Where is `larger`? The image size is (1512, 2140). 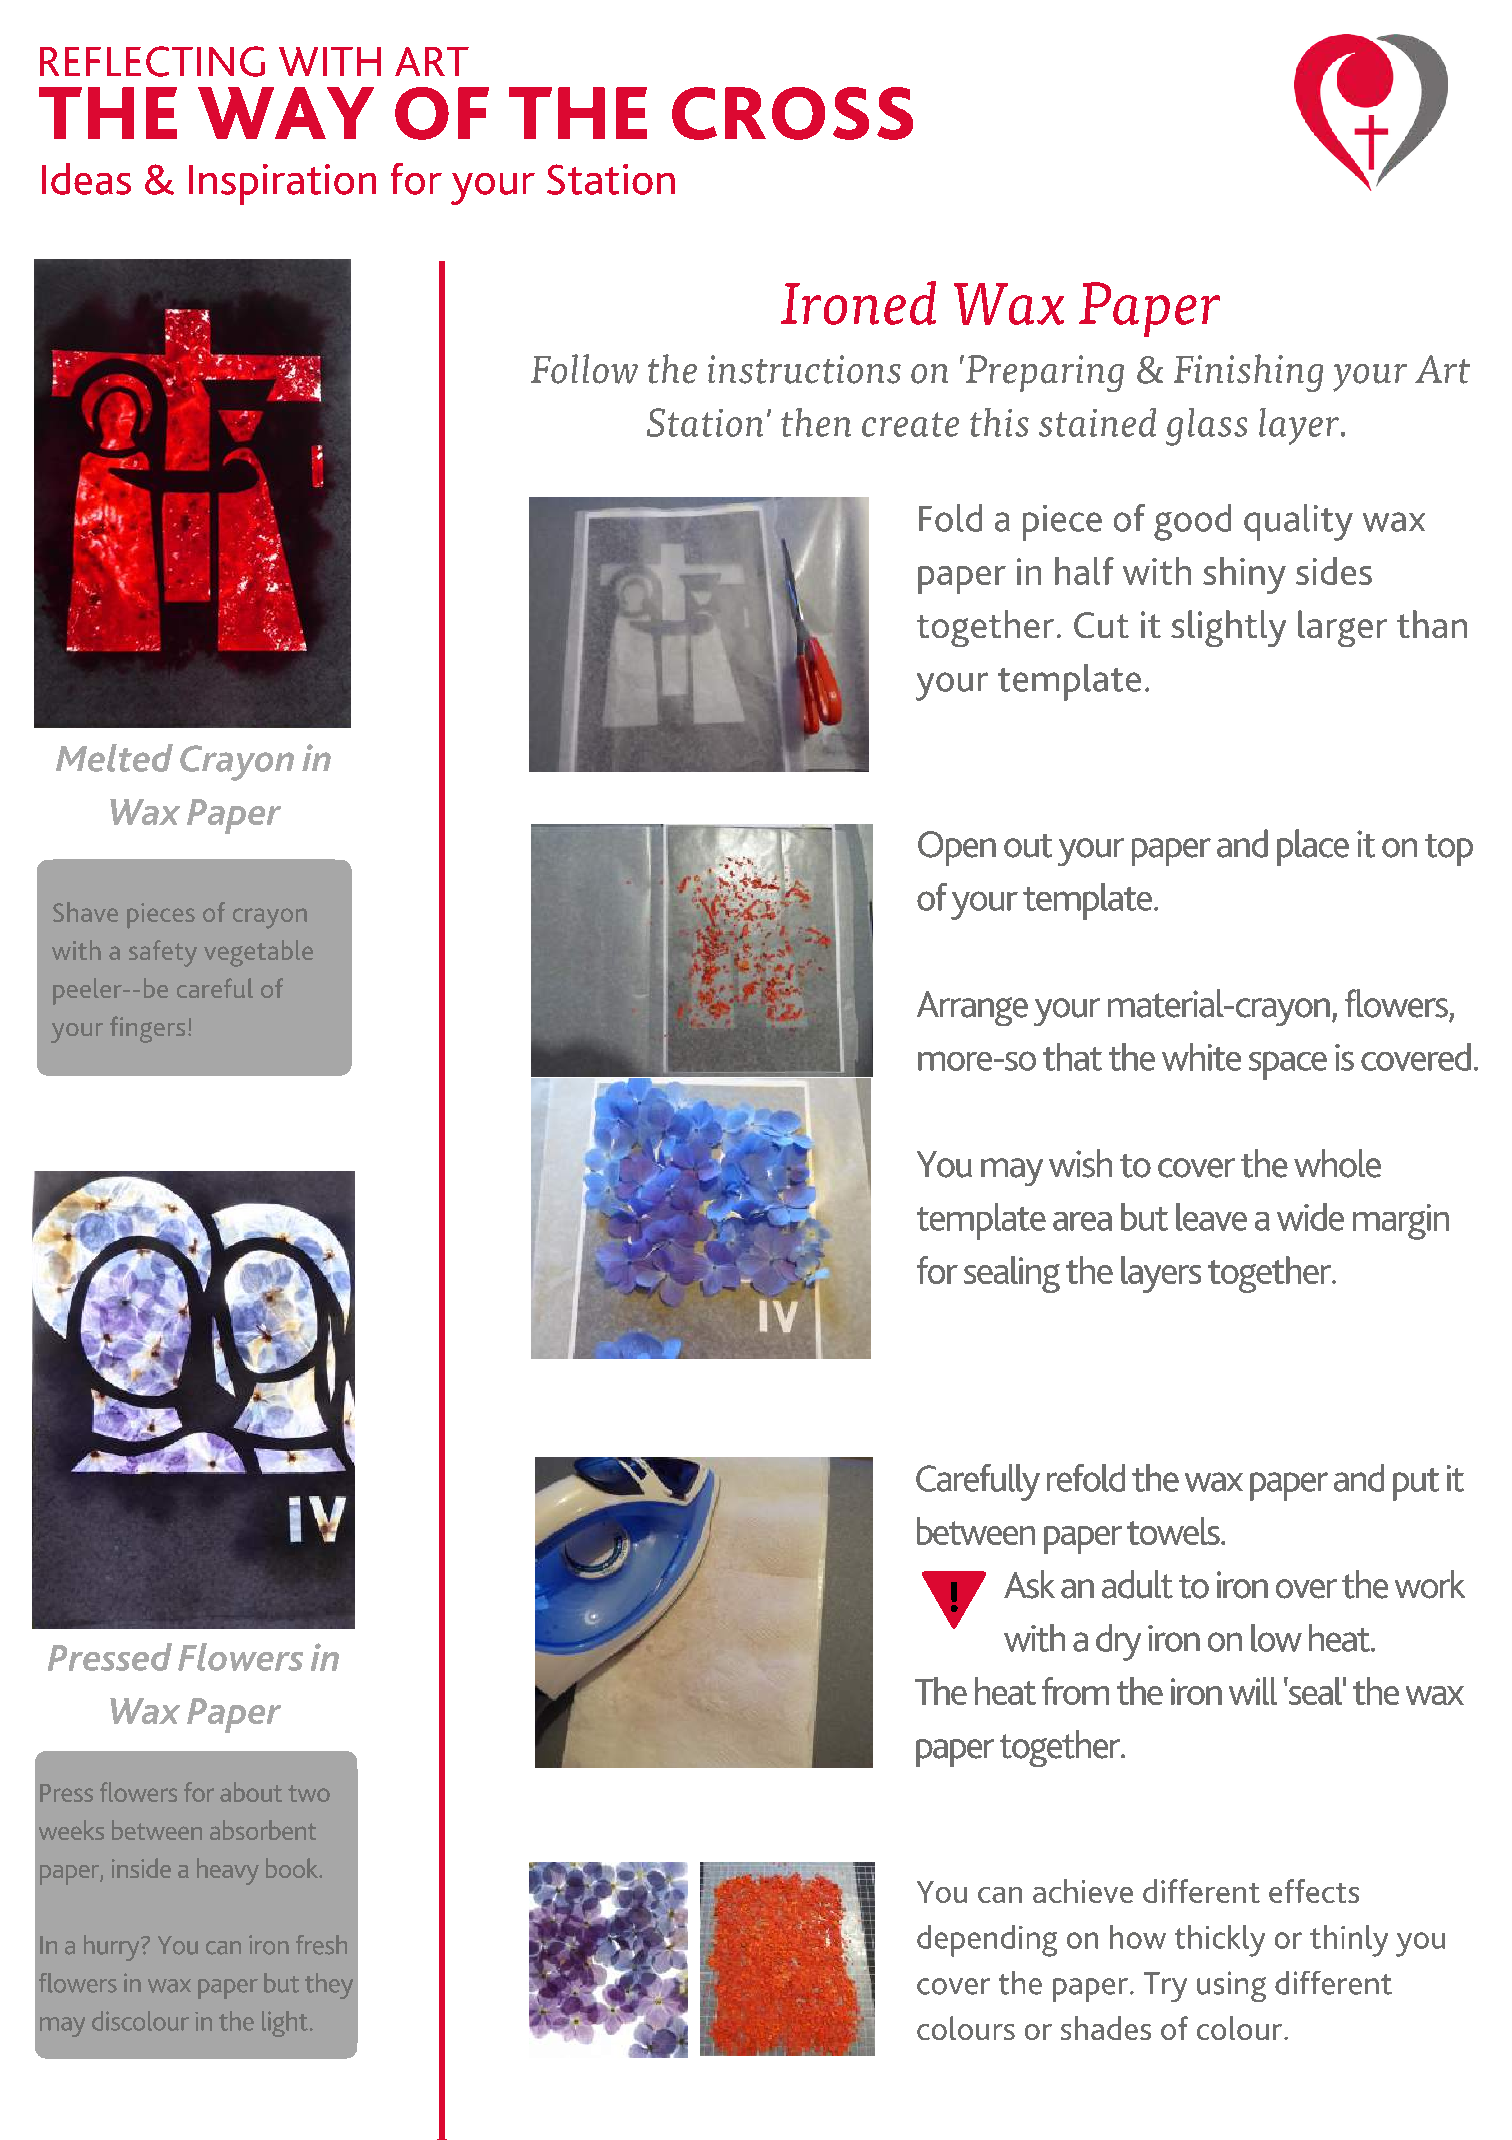
larger is located at coordinates (1342, 628).
